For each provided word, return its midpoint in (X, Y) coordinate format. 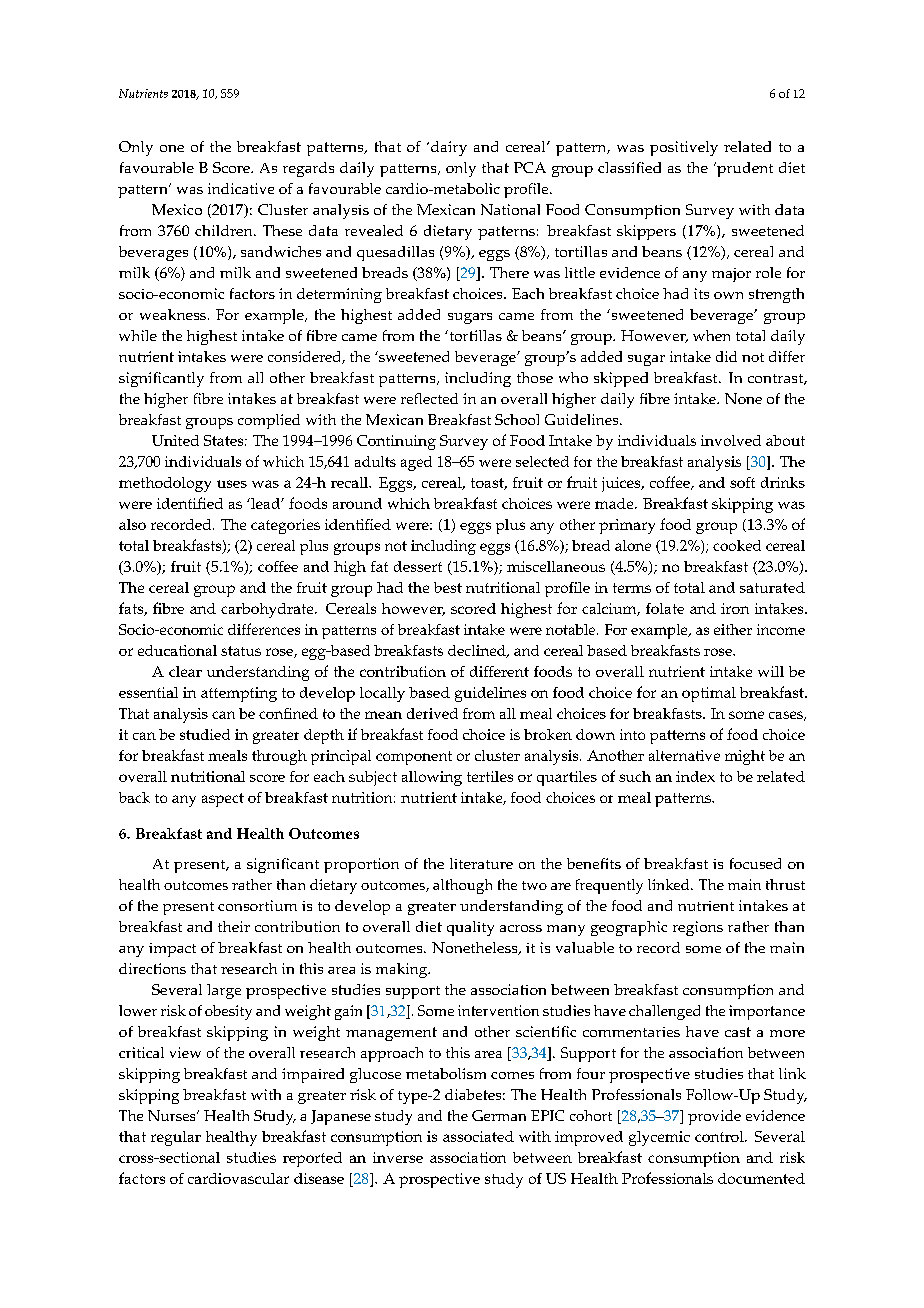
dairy (447, 148)
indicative (241, 188)
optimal (709, 694)
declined (478, 651)
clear (185, 671)
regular (176, 1138)
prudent (744, 169)
